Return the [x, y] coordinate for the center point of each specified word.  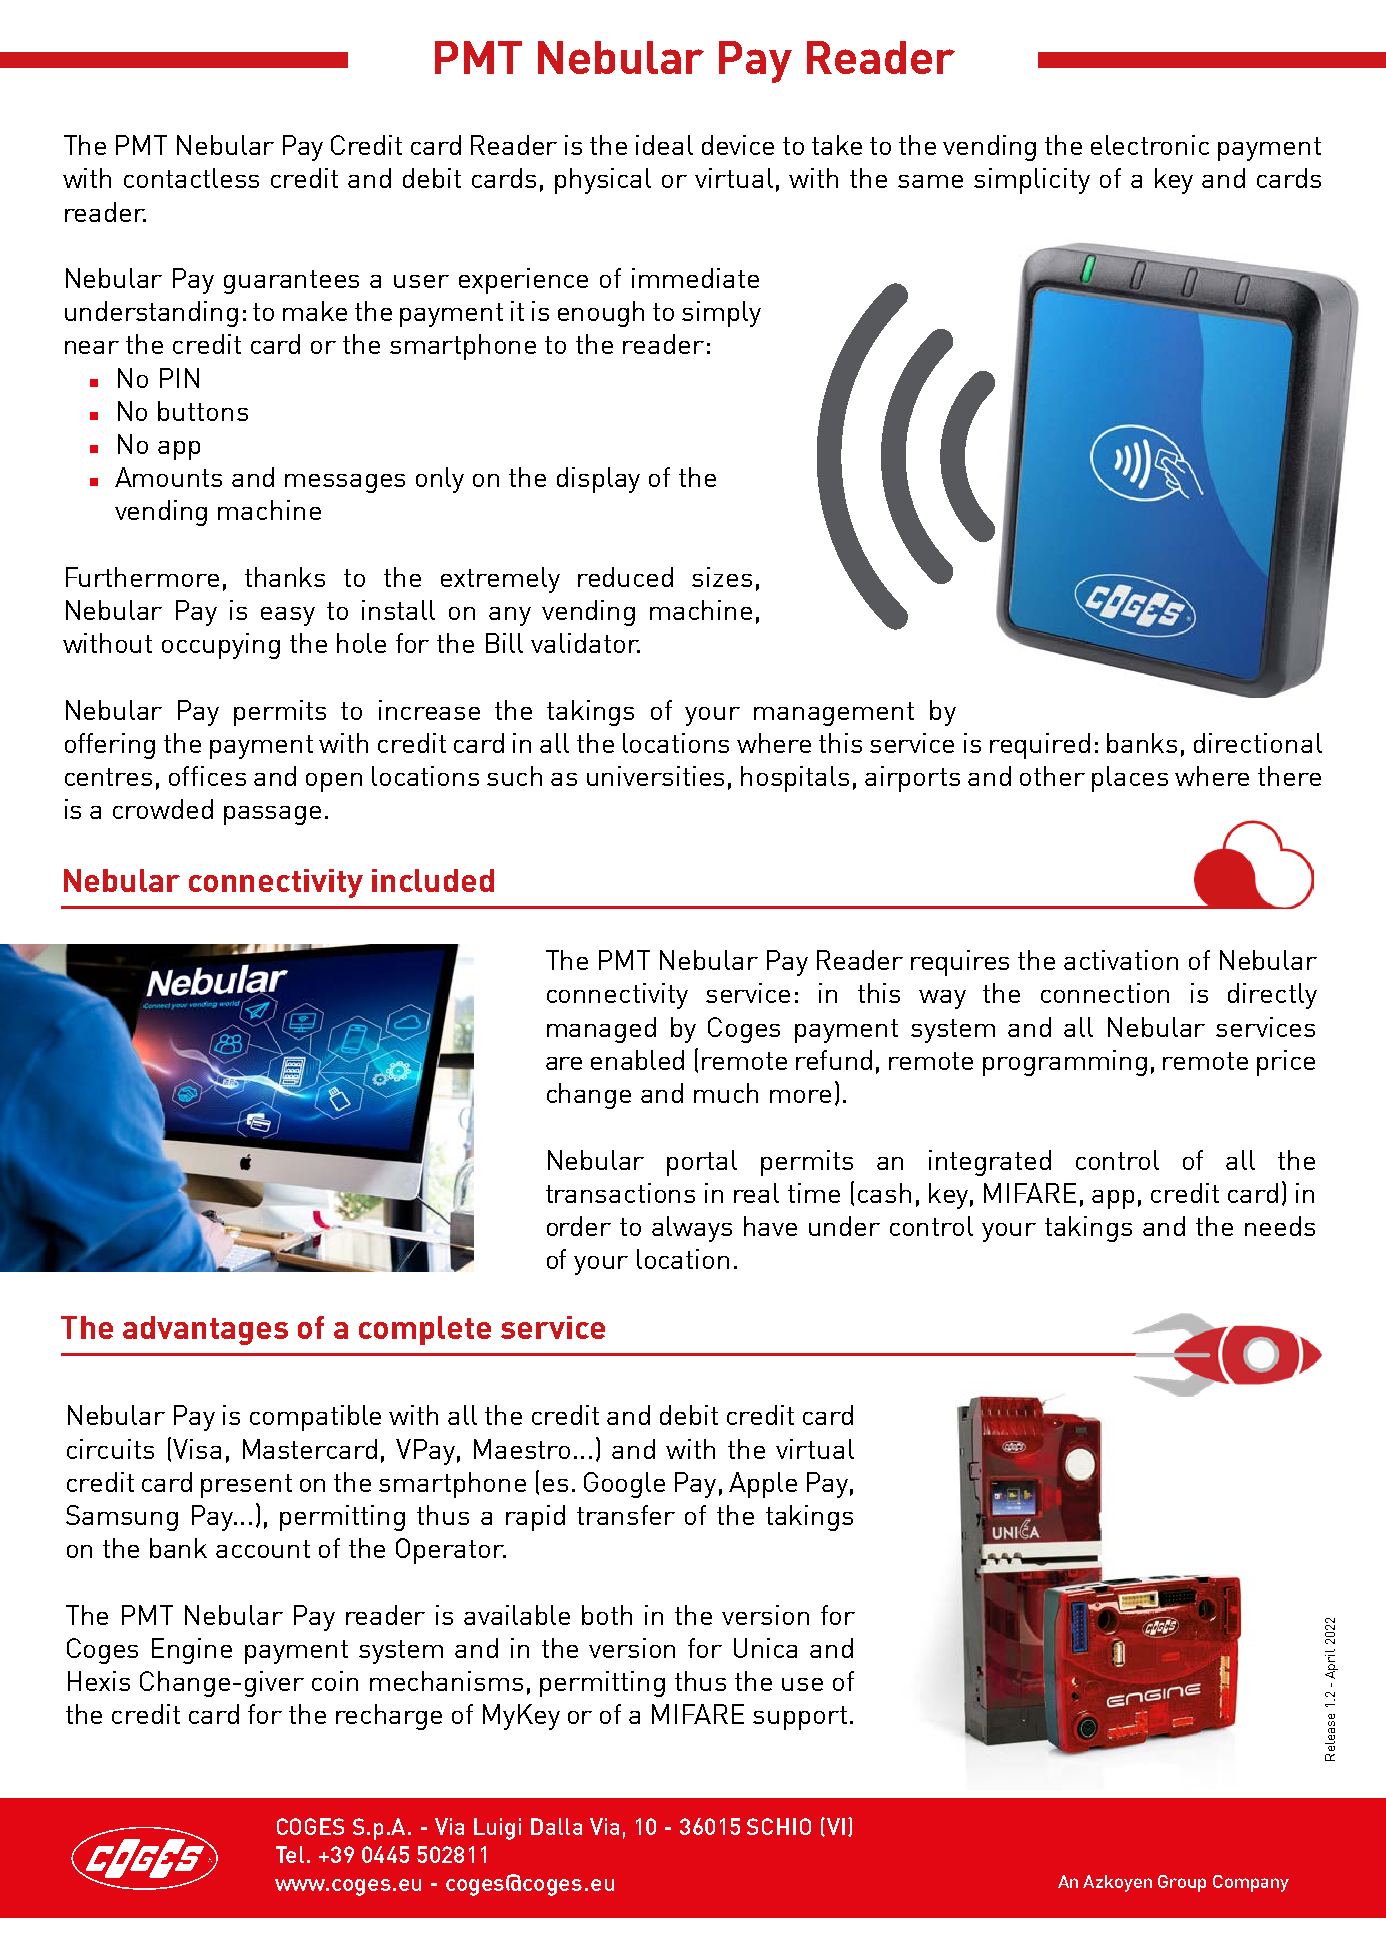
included [433, 880]
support [800, 1718]
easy [288, 616]
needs [1280, 1226]
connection [1105, 993]
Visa [197, 1449]
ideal [664, 145]
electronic [1150, 145]
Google [624, 1485]
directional [1258, 743]
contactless [191, 178]
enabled [637, 1060]
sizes [722, 577]
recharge [389, 1717]
